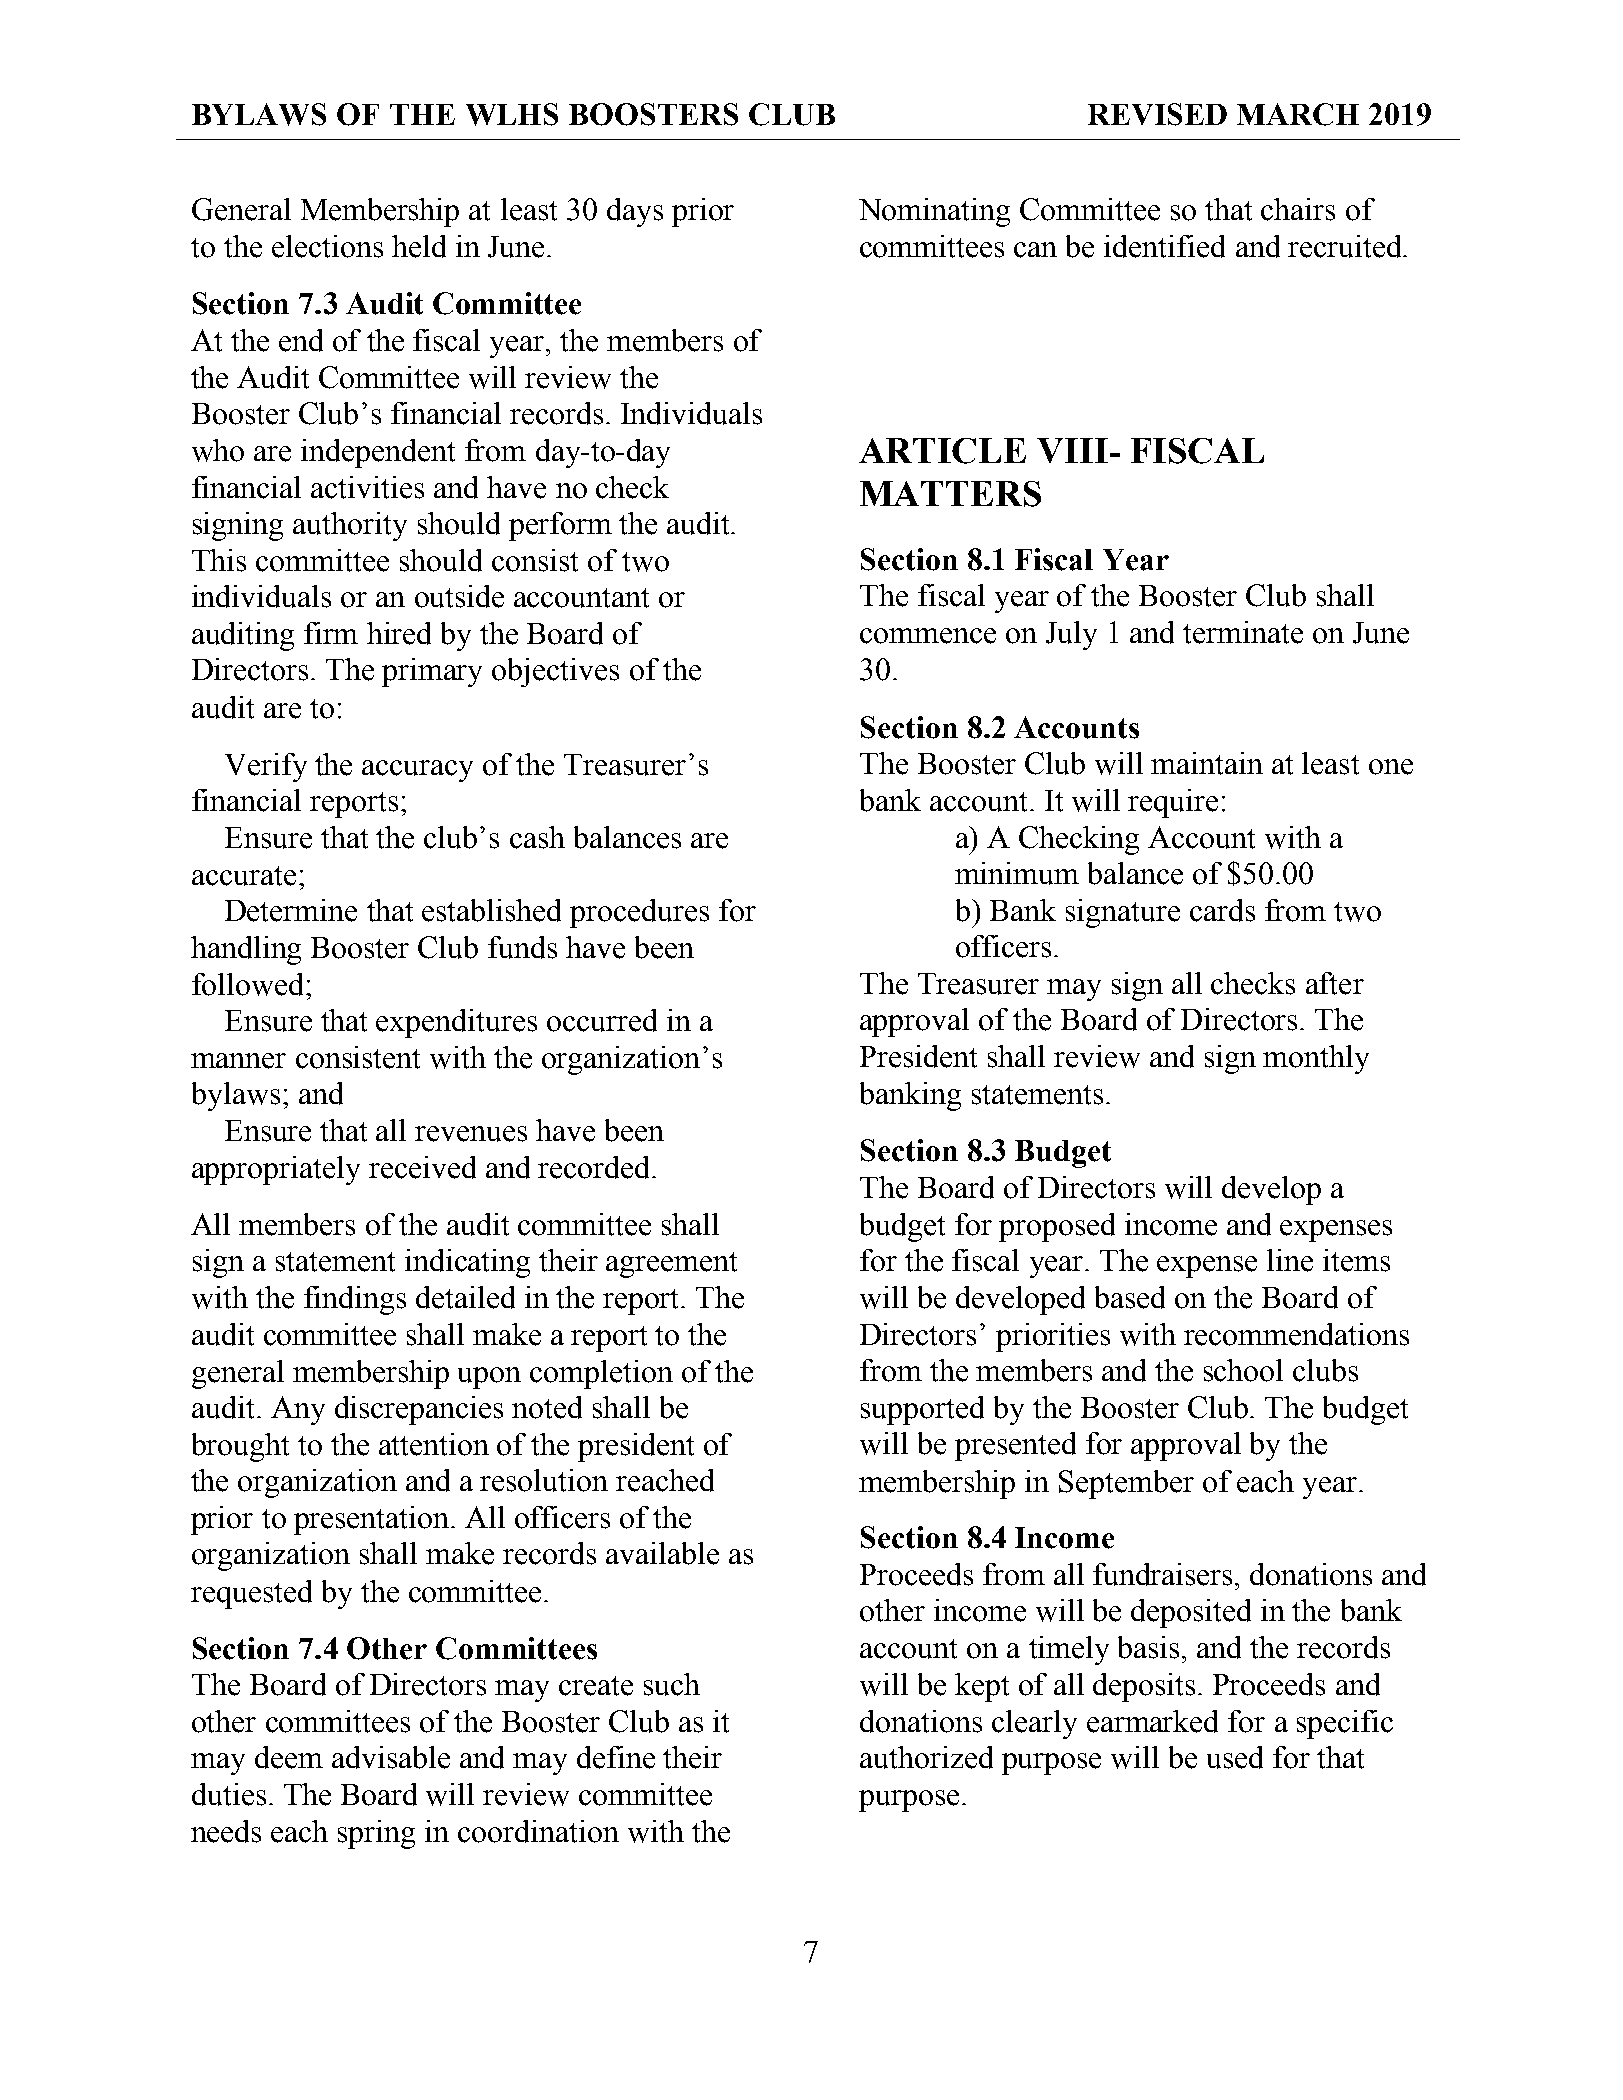 This screenshot has height=2100, width=1623. What do you see at coordinates (934, 212) in the screenshot?
I see `Nominating` at bounding box center [934, 212].
